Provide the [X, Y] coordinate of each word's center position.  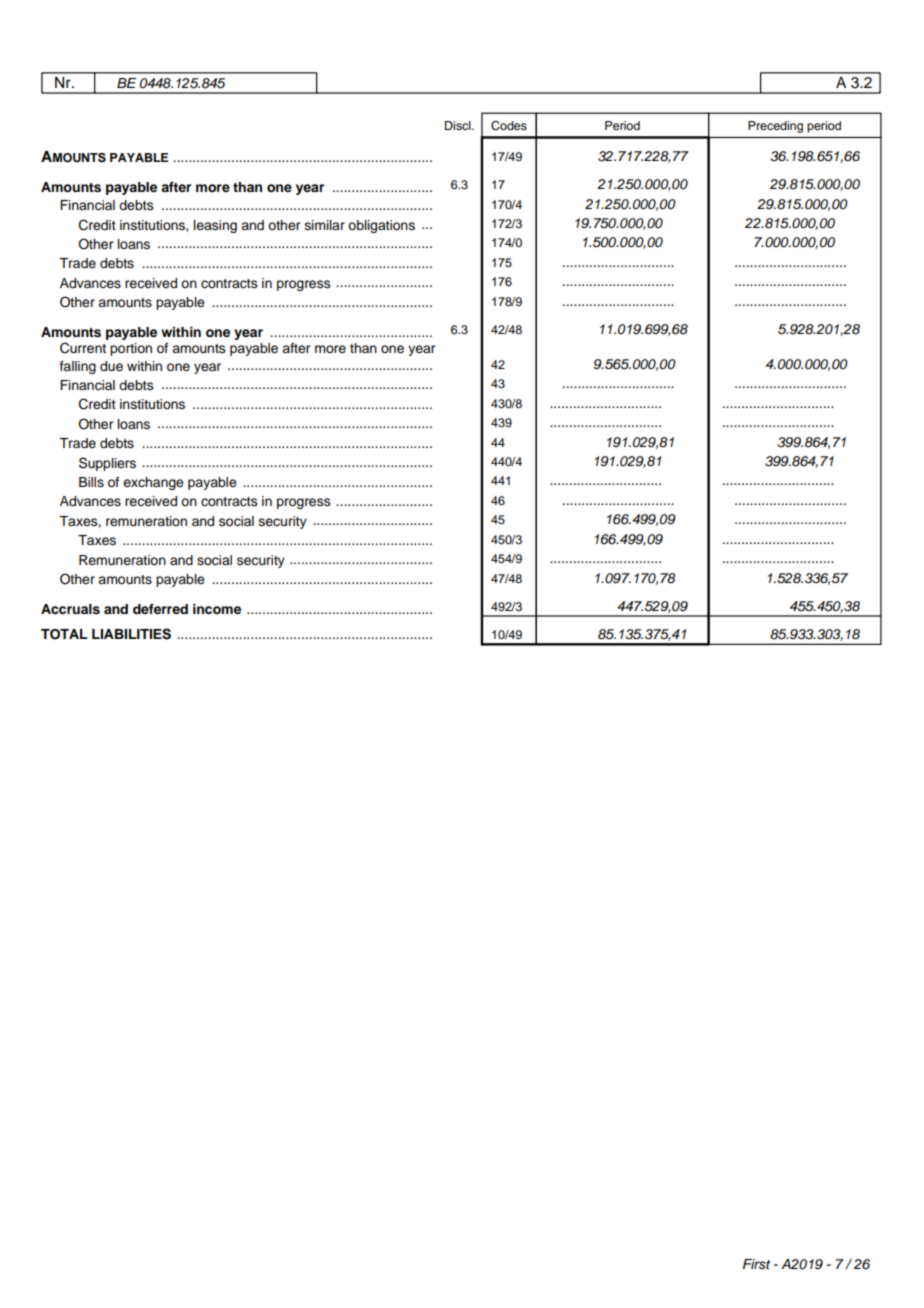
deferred [160, 609]
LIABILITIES [131, 634]
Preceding [775, 127]
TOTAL [64, 634]
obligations [381, 226]
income [217, 609]
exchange [153, 483]
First [756, 1264]
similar [325, 225]
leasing [215, 226]
